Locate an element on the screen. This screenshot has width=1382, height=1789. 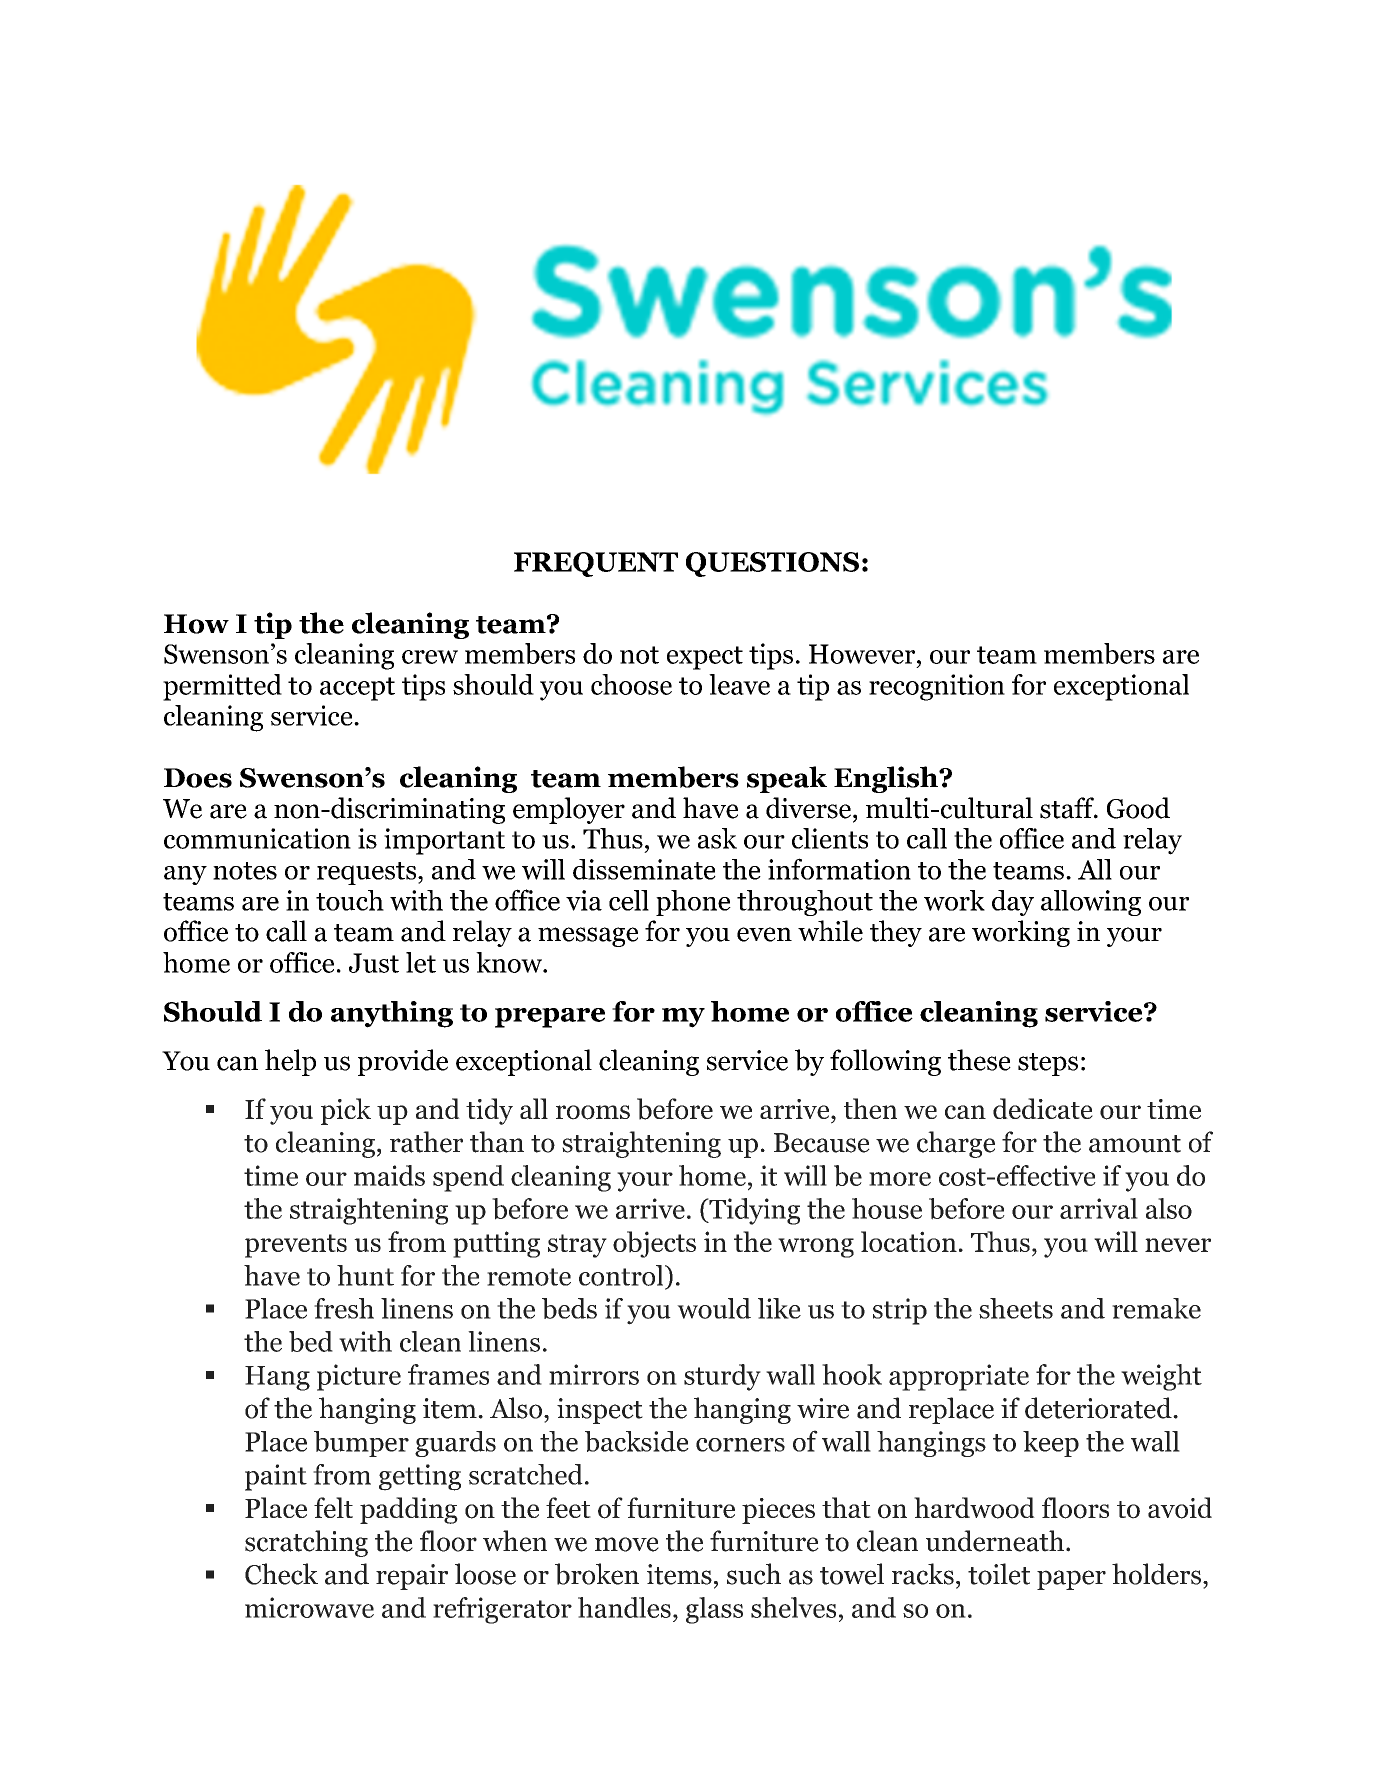
would is located at coordinates (714, 1308).
